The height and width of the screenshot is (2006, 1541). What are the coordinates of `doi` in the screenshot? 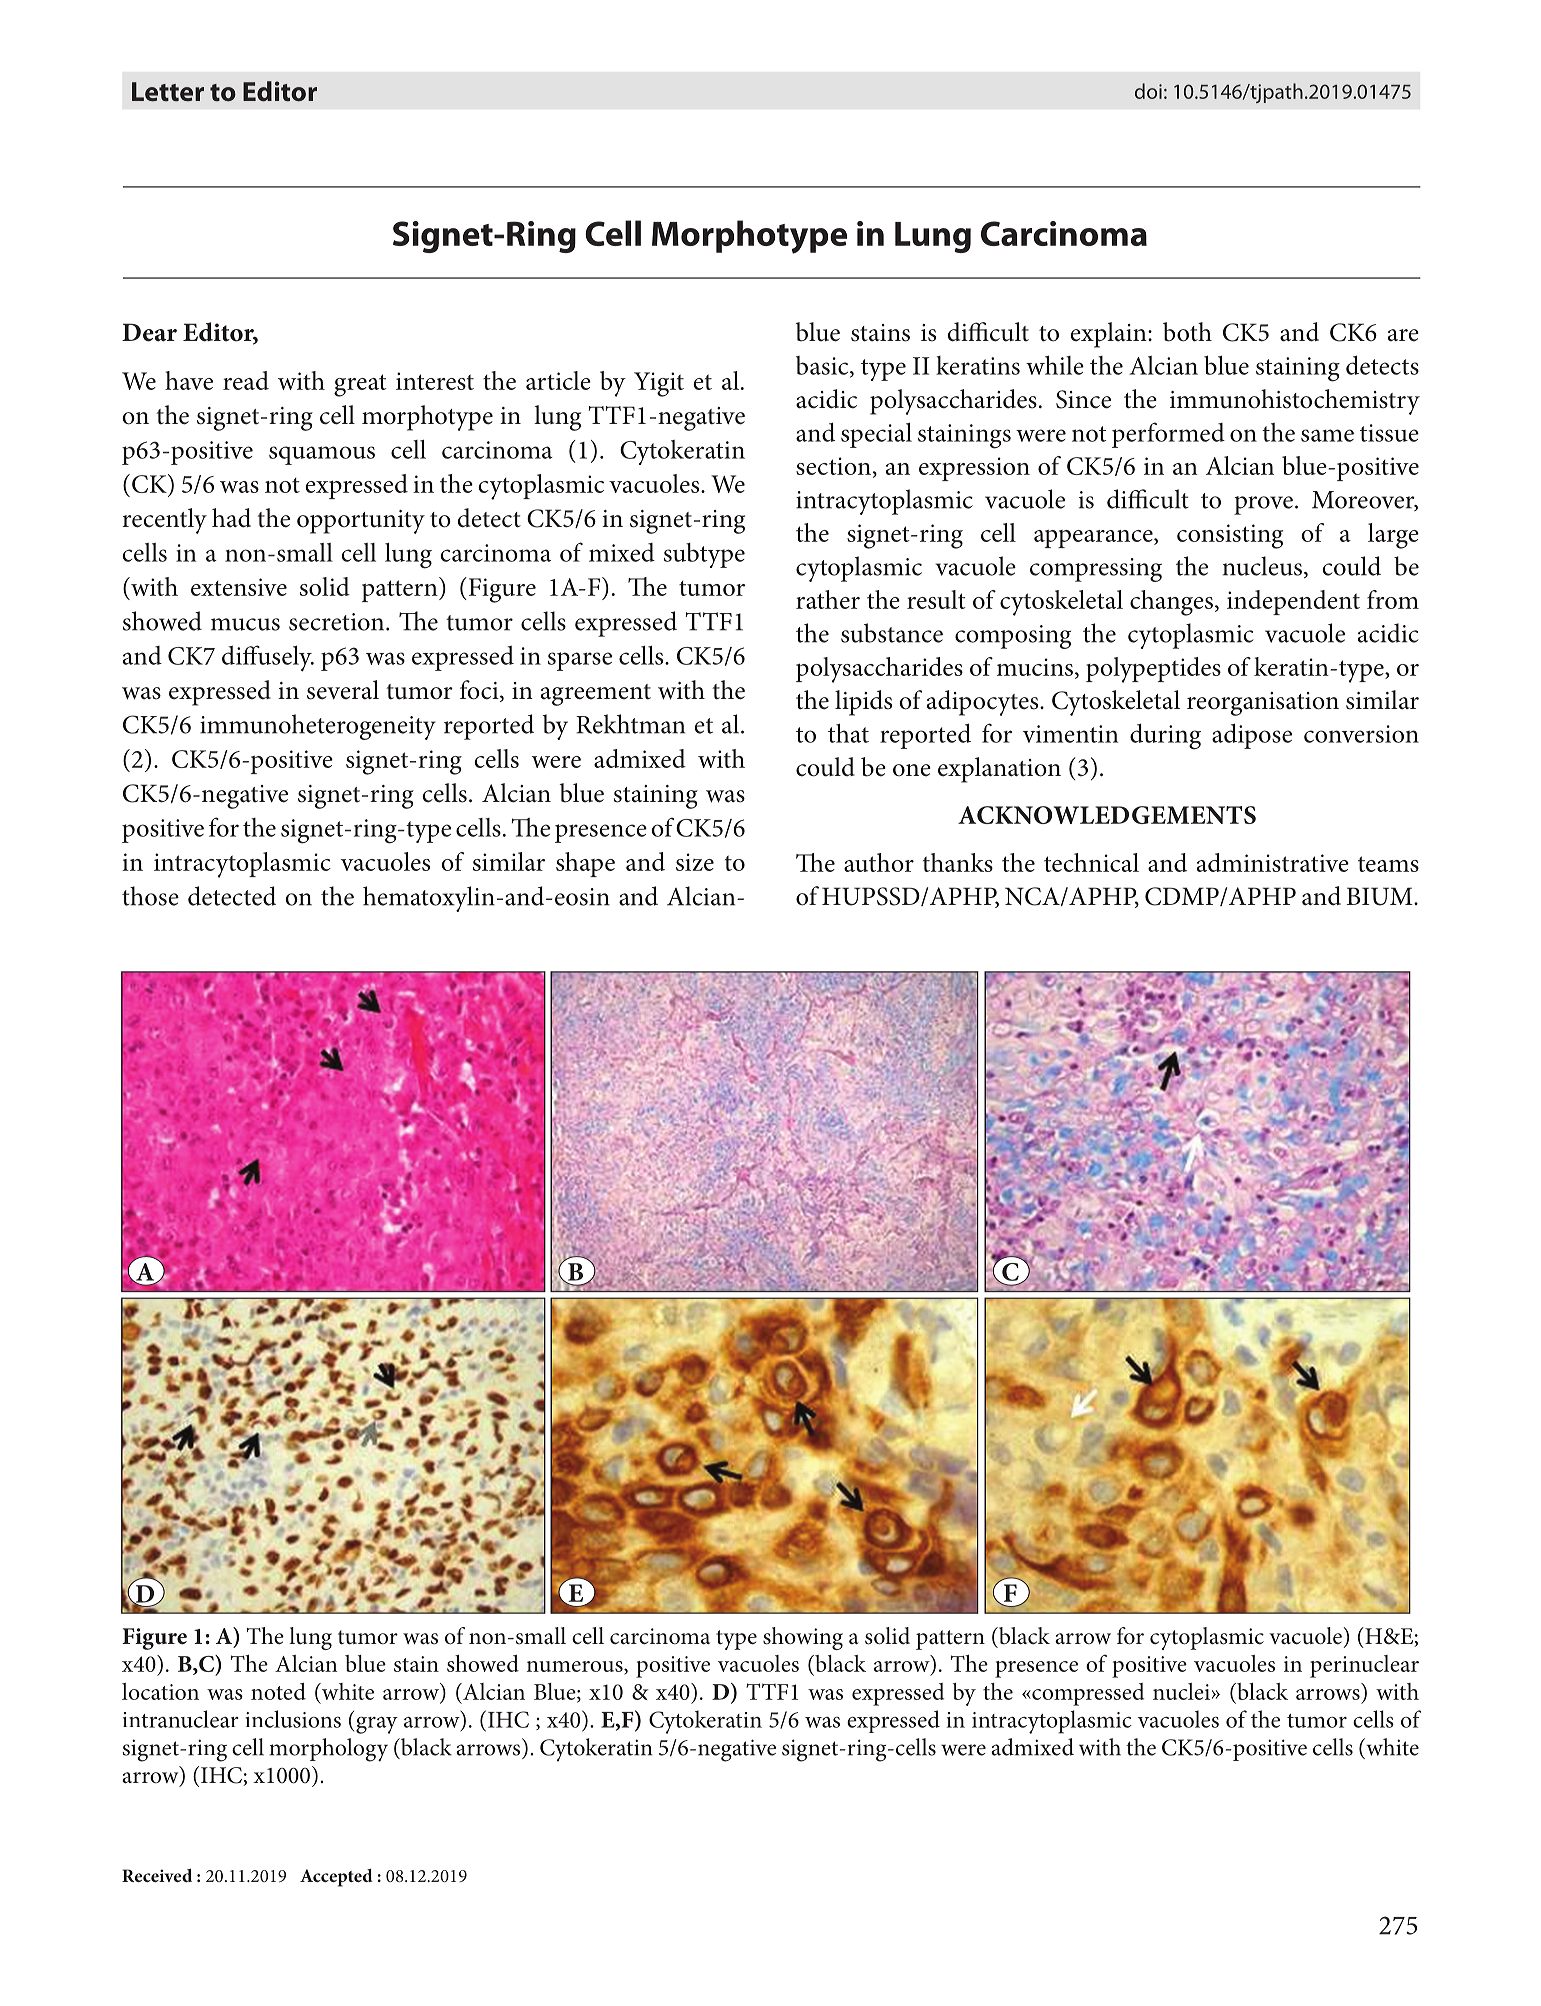 It's located at (1148, 91).
